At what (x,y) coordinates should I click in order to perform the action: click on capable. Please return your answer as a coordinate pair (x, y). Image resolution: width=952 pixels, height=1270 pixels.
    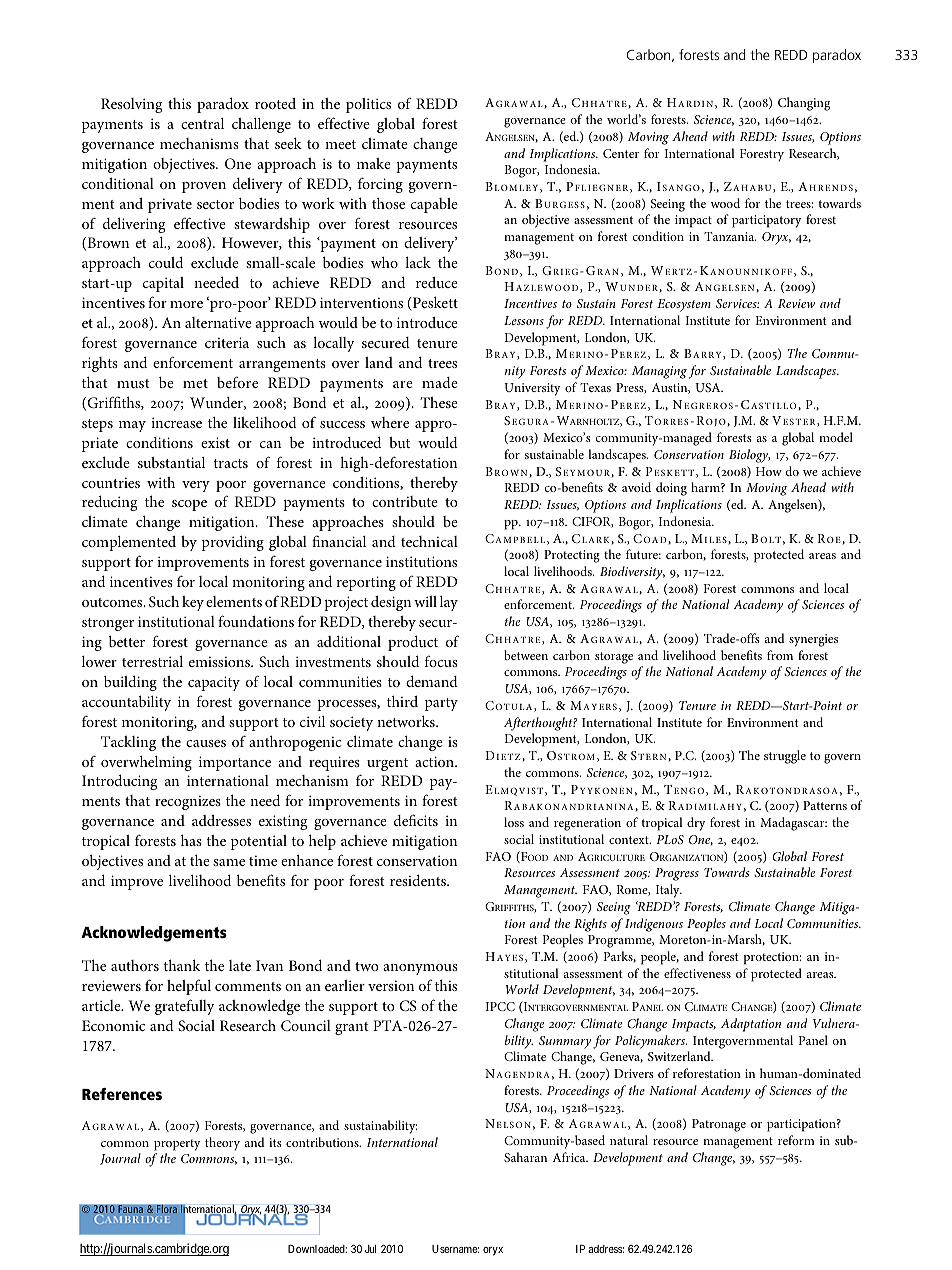
    Looking at the image, I should click on (434, 205).
